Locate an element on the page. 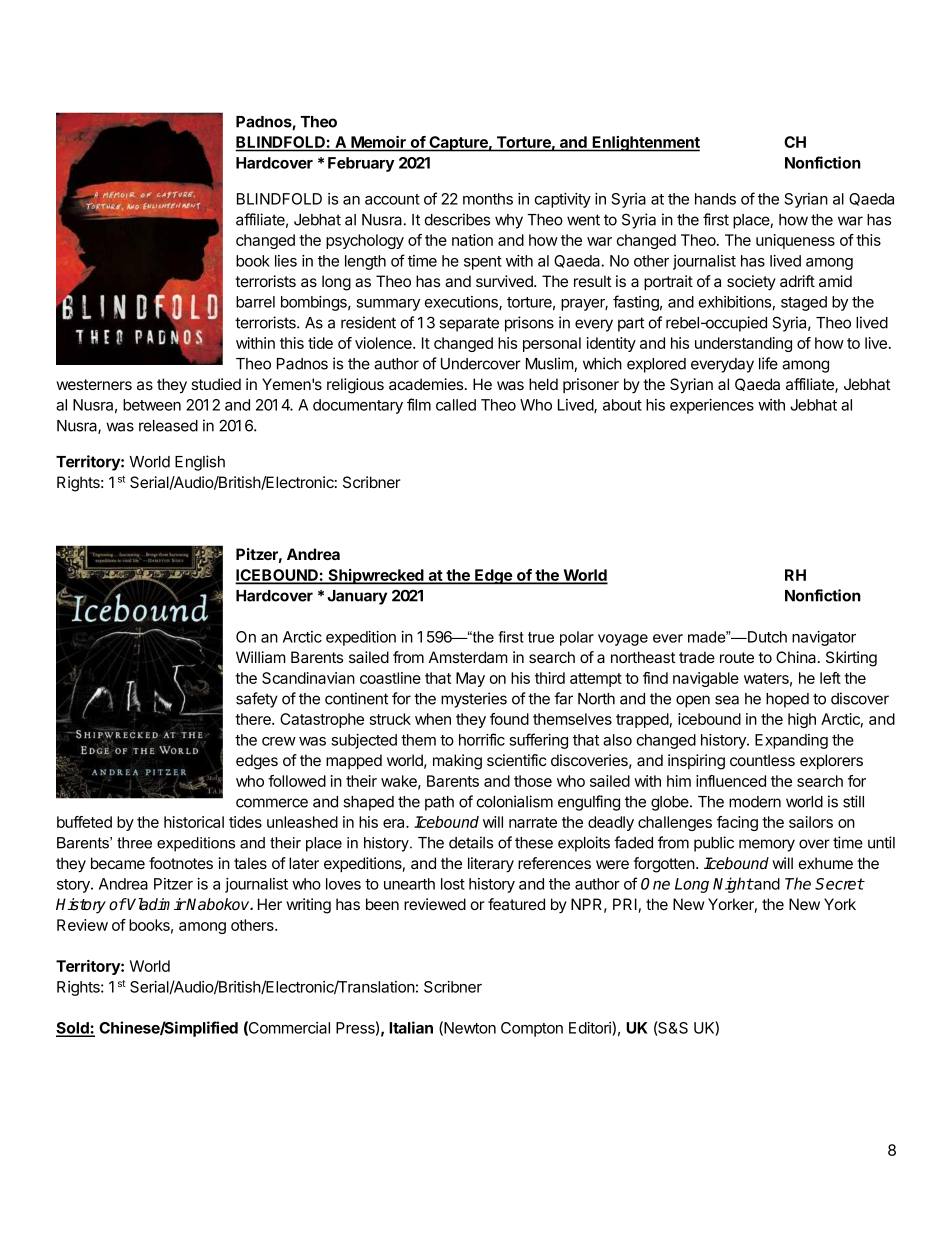 This document has width=952, height=1233. Shipwrecked is located at coordinates (376, 577).
